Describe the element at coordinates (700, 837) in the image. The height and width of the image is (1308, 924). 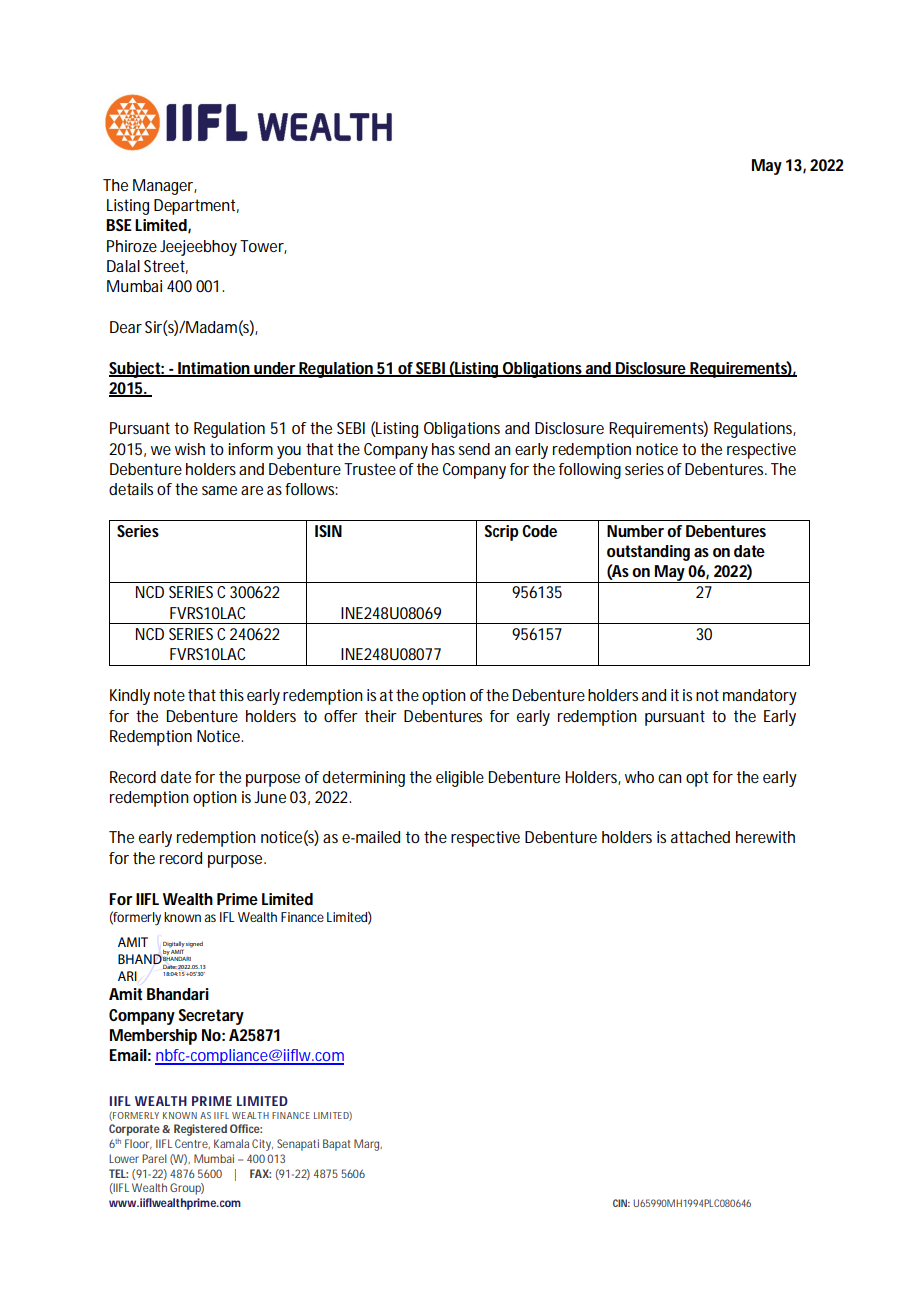
I see `attached` at that location.
